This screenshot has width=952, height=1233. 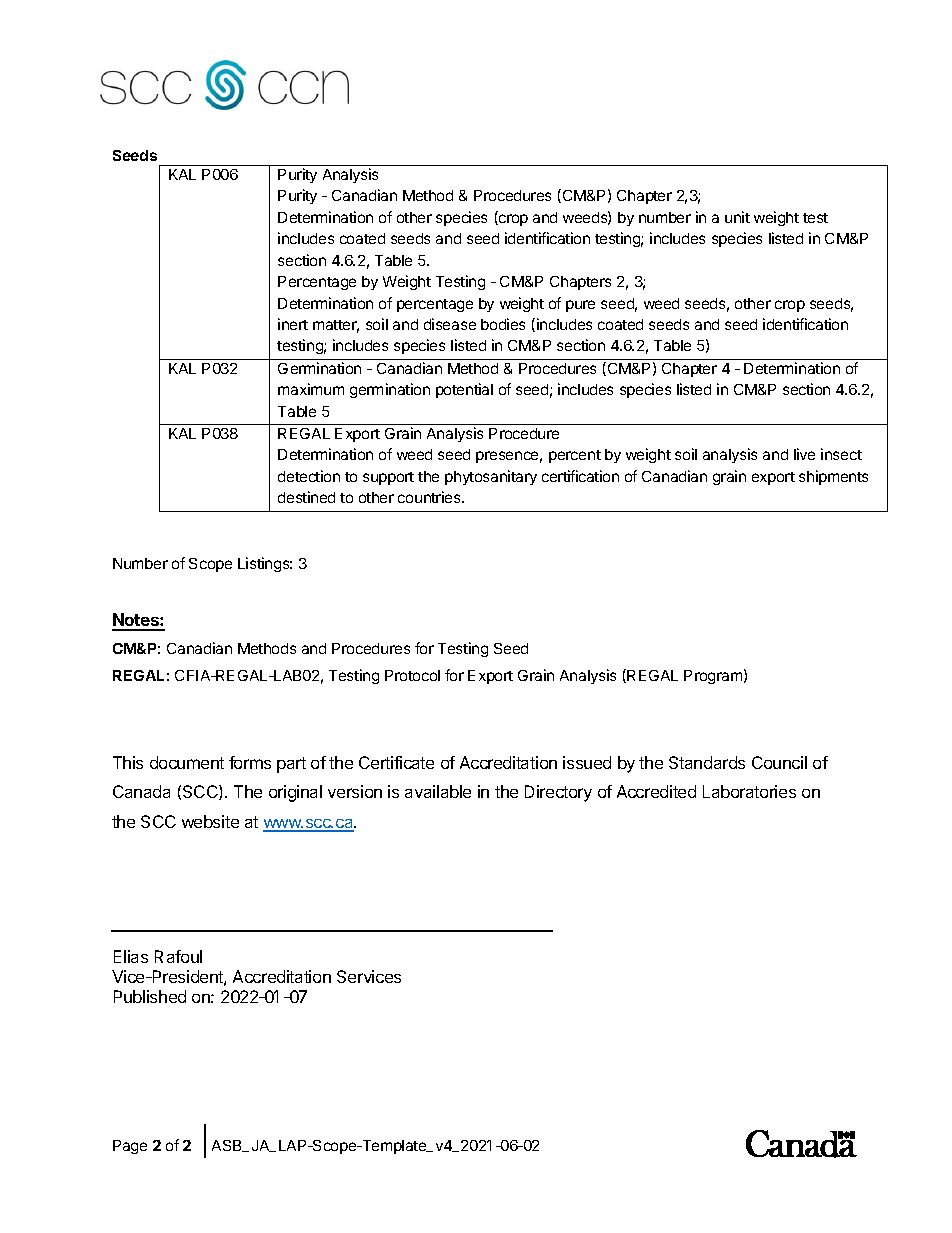 What do you see at coordinates (293, 324) in the screenshot?
I see `inert` at bounding box center [293, 324].
